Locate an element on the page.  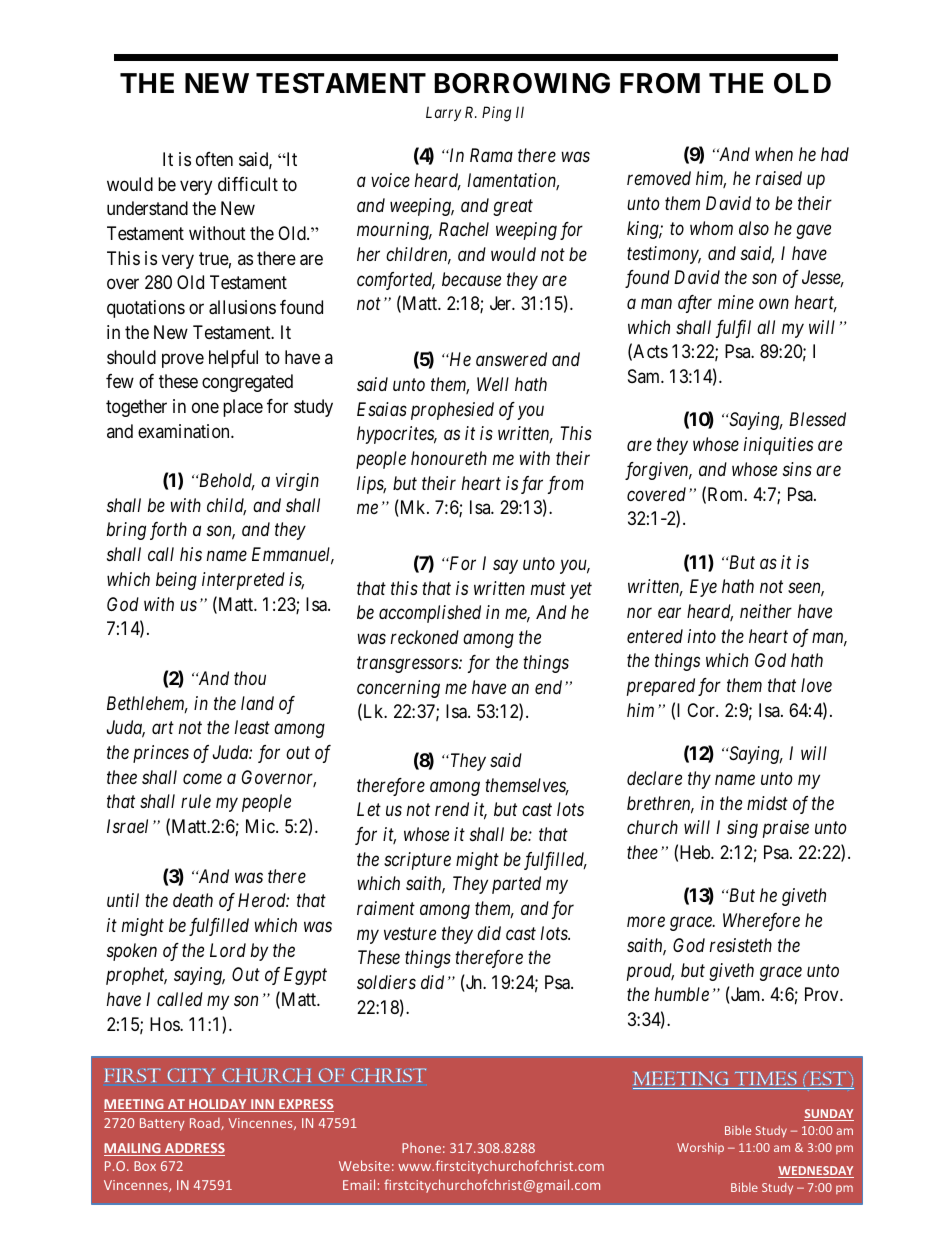
far is located at coordinates (532, 485).
